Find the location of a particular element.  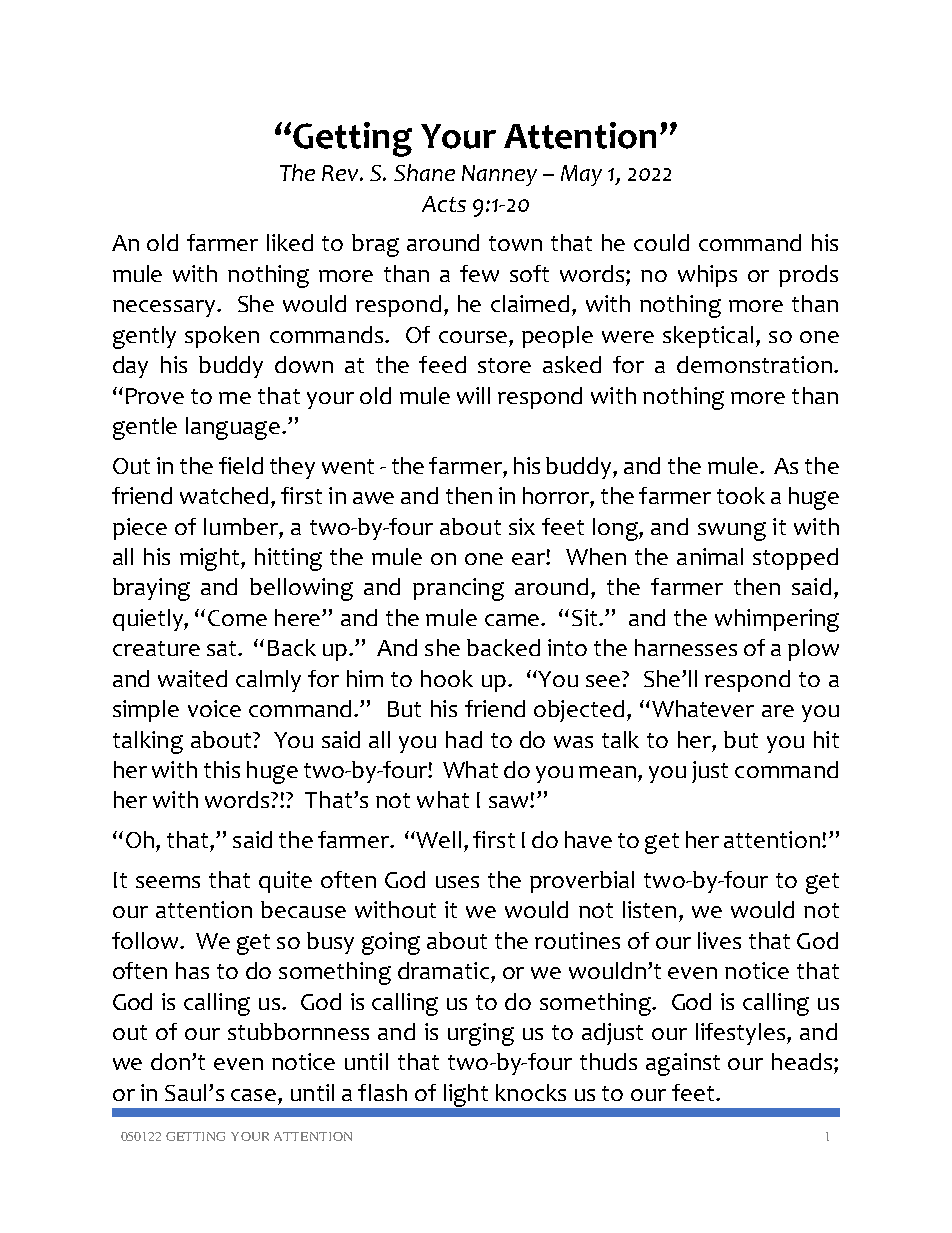

demonstration is located at coordinates (754, 364).
